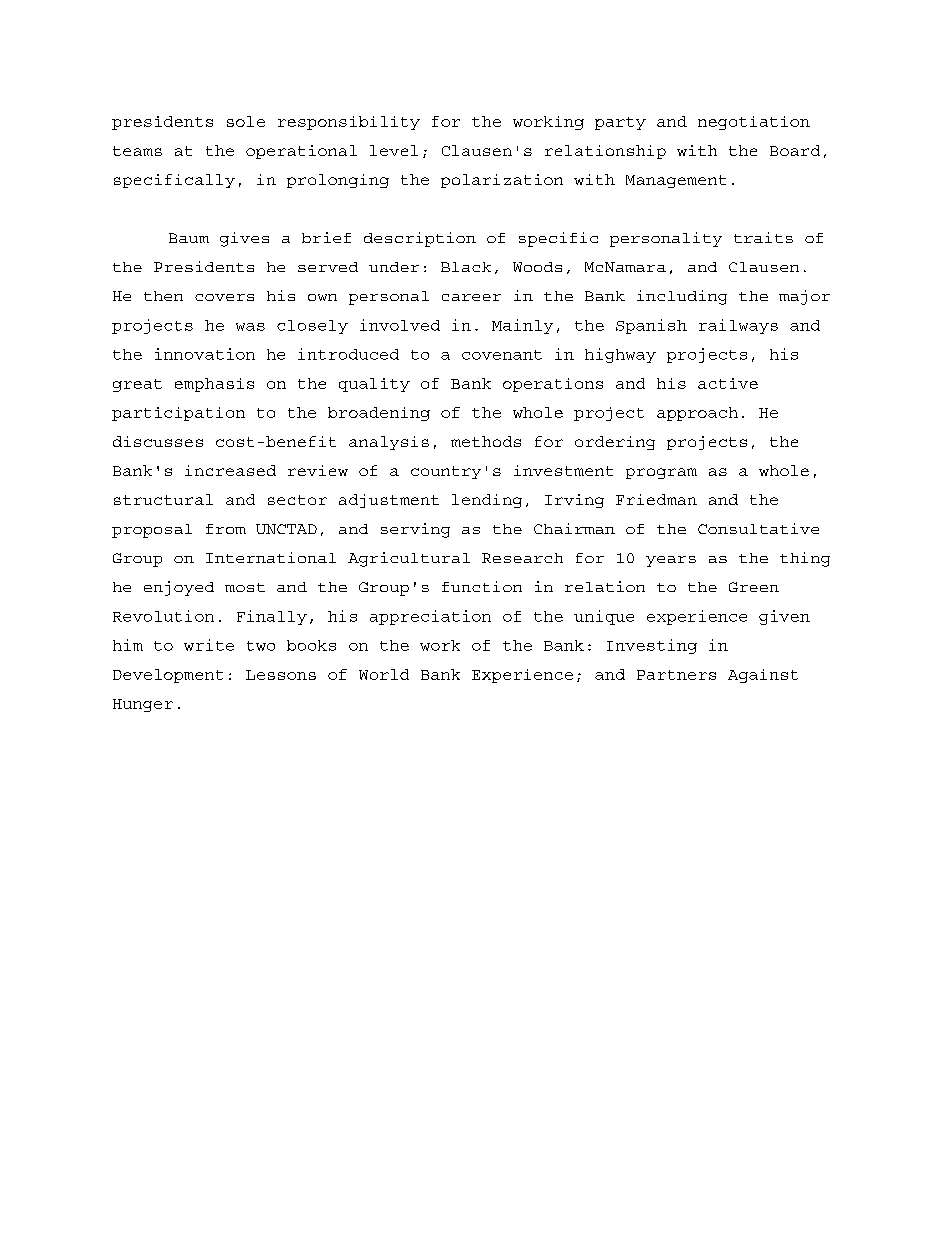 This image has height=1233, width=952. I want to click on emphasis, so click(214, 385).
